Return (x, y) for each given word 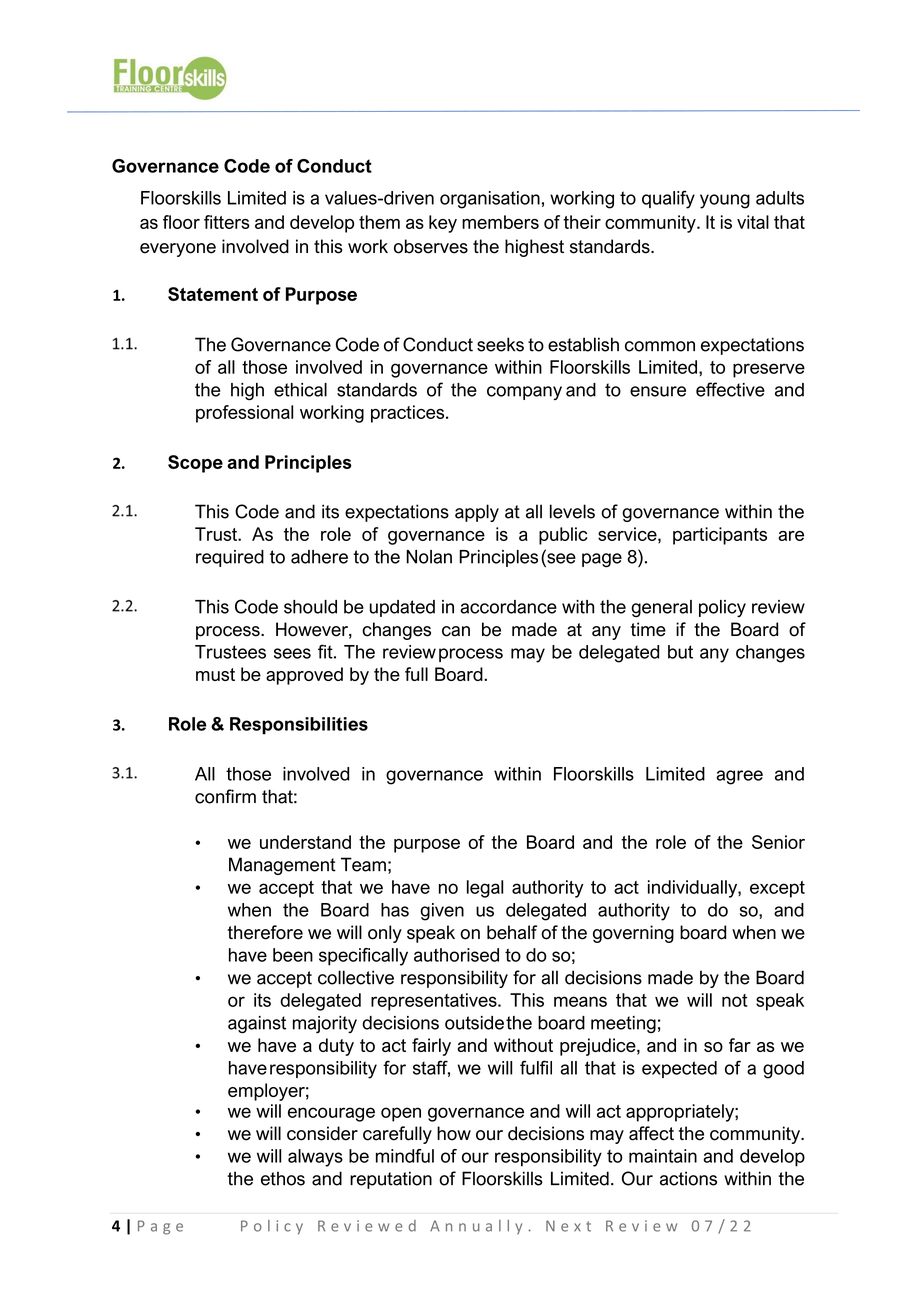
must (215, 674)
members (500, 222)
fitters (227, 222)
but (680, 652)
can (456, 631)
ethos (283, 1178)
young (725, 201)
